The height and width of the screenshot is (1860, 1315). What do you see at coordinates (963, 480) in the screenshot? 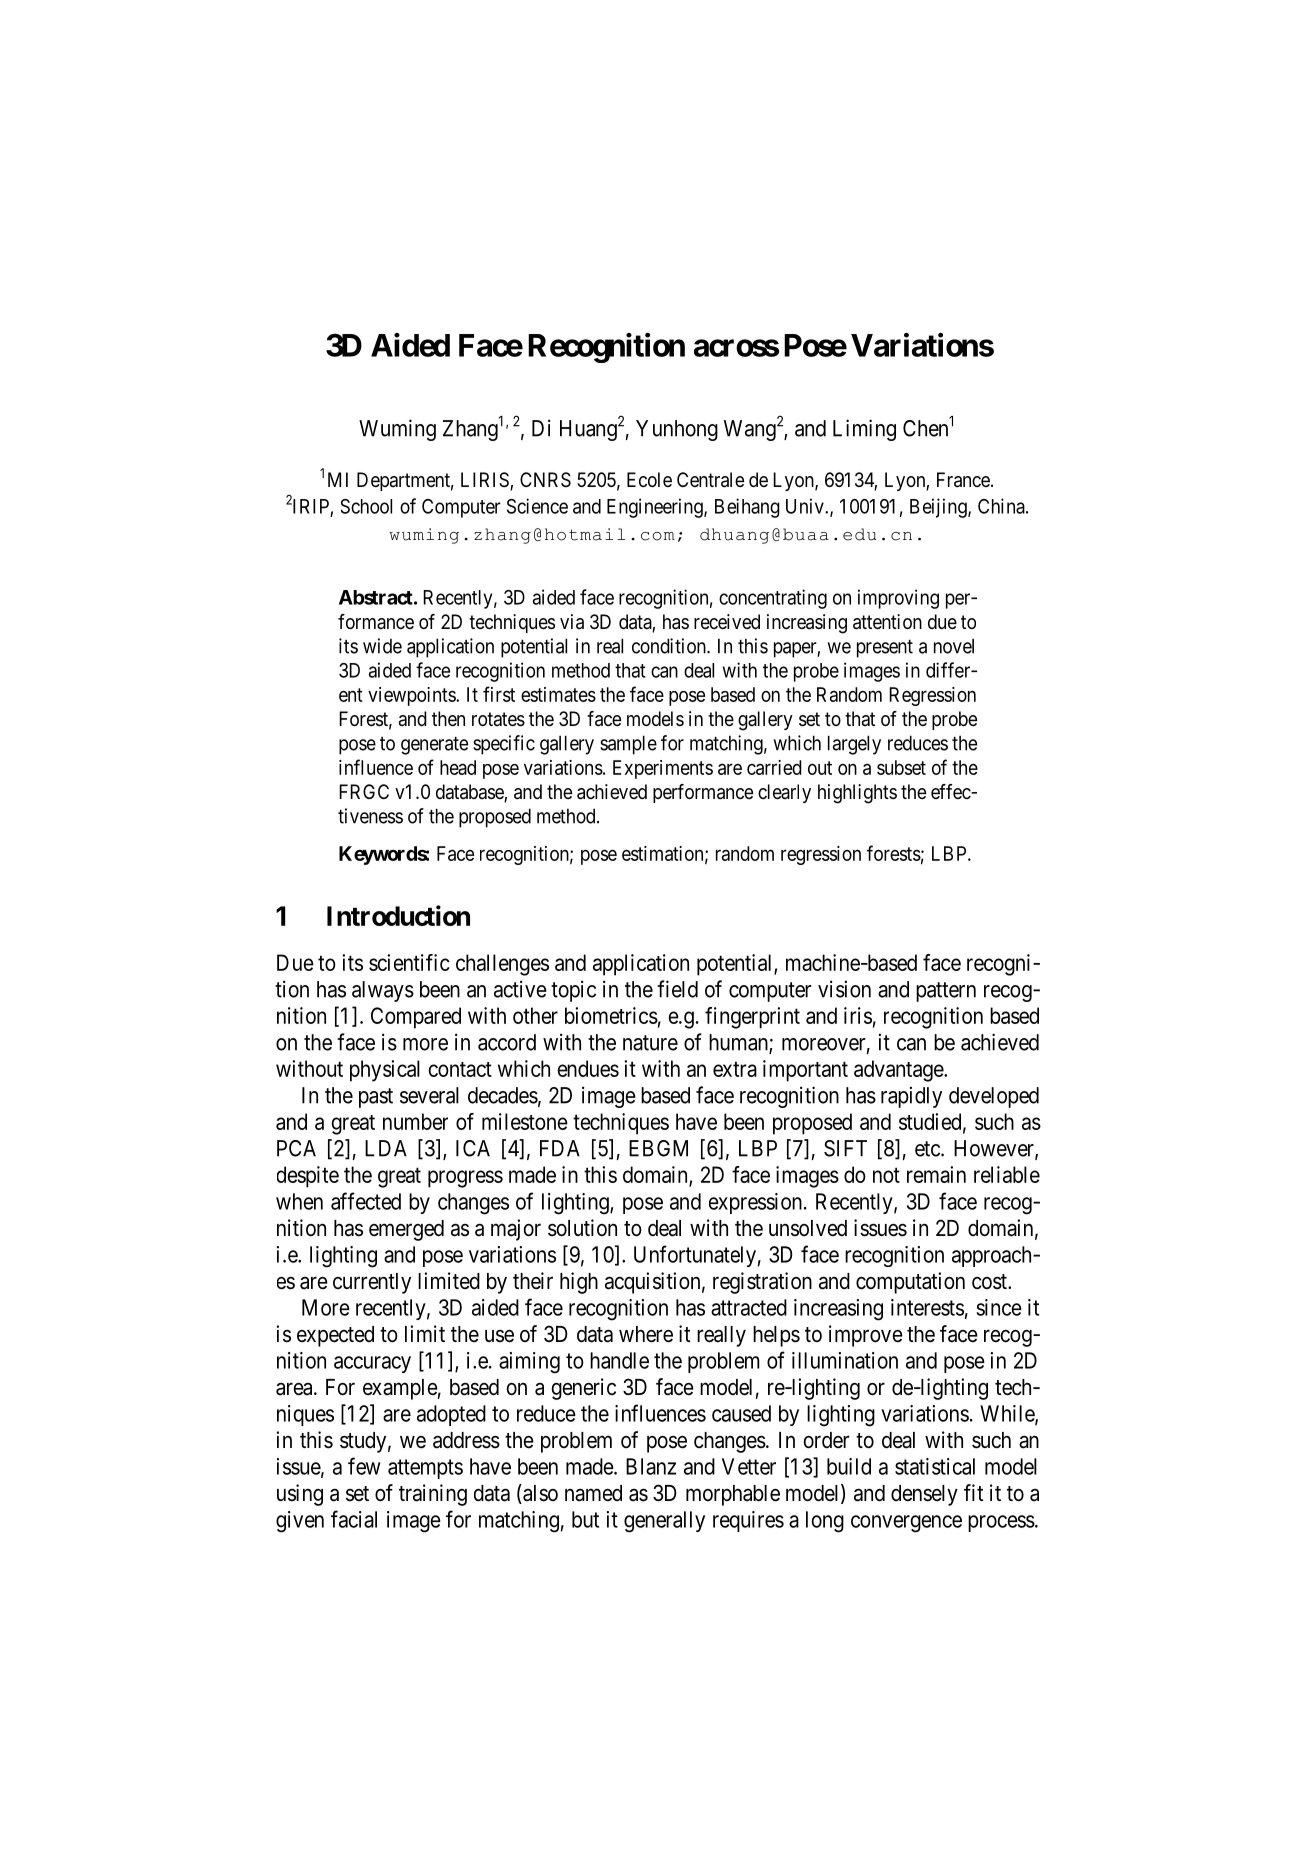
I see `France` at bounding box center [963, 480].
